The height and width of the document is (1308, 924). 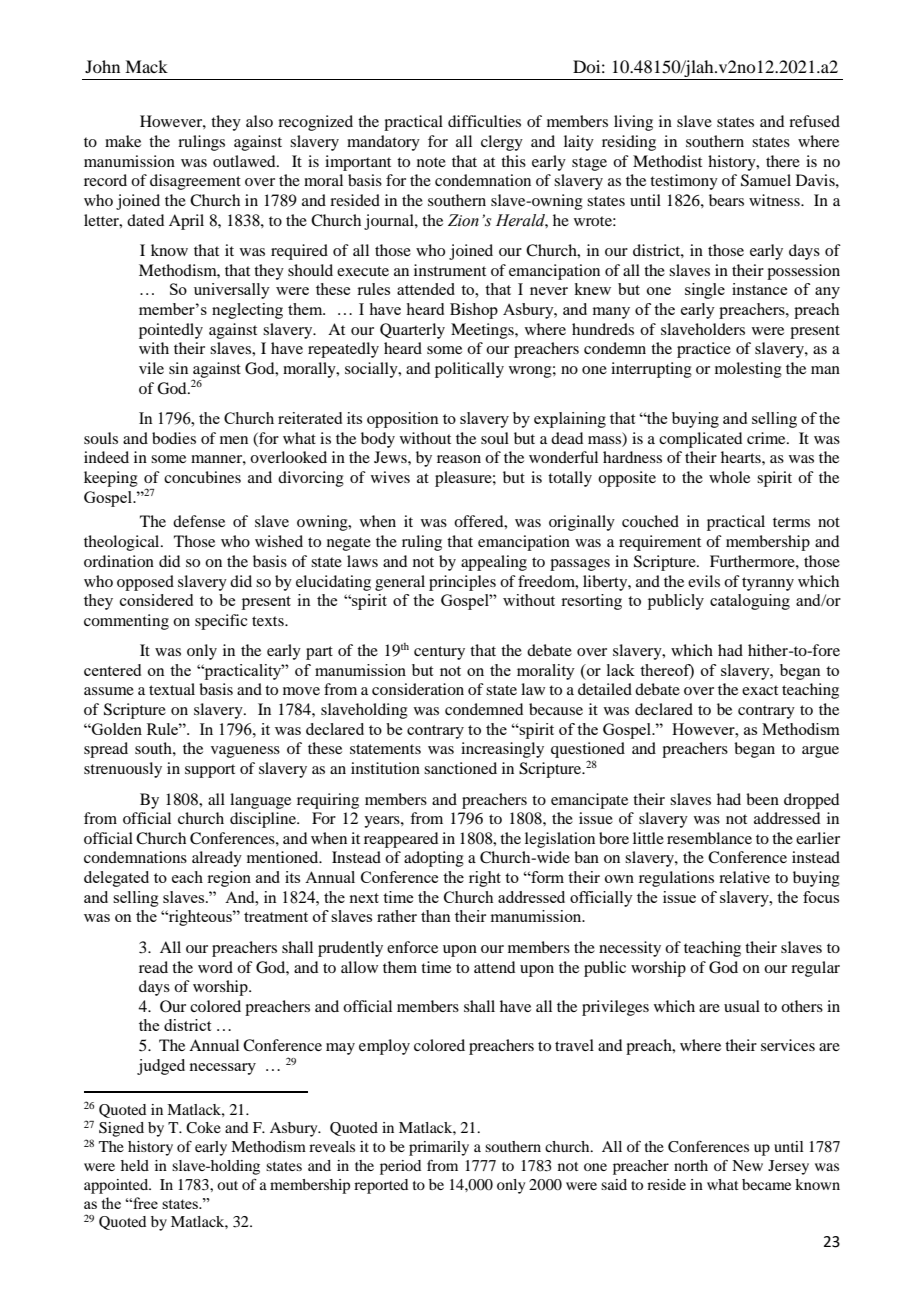 What do you see at coordinates (814, 121) in the document?
I see `refused` at bounding box center [814, 121].
